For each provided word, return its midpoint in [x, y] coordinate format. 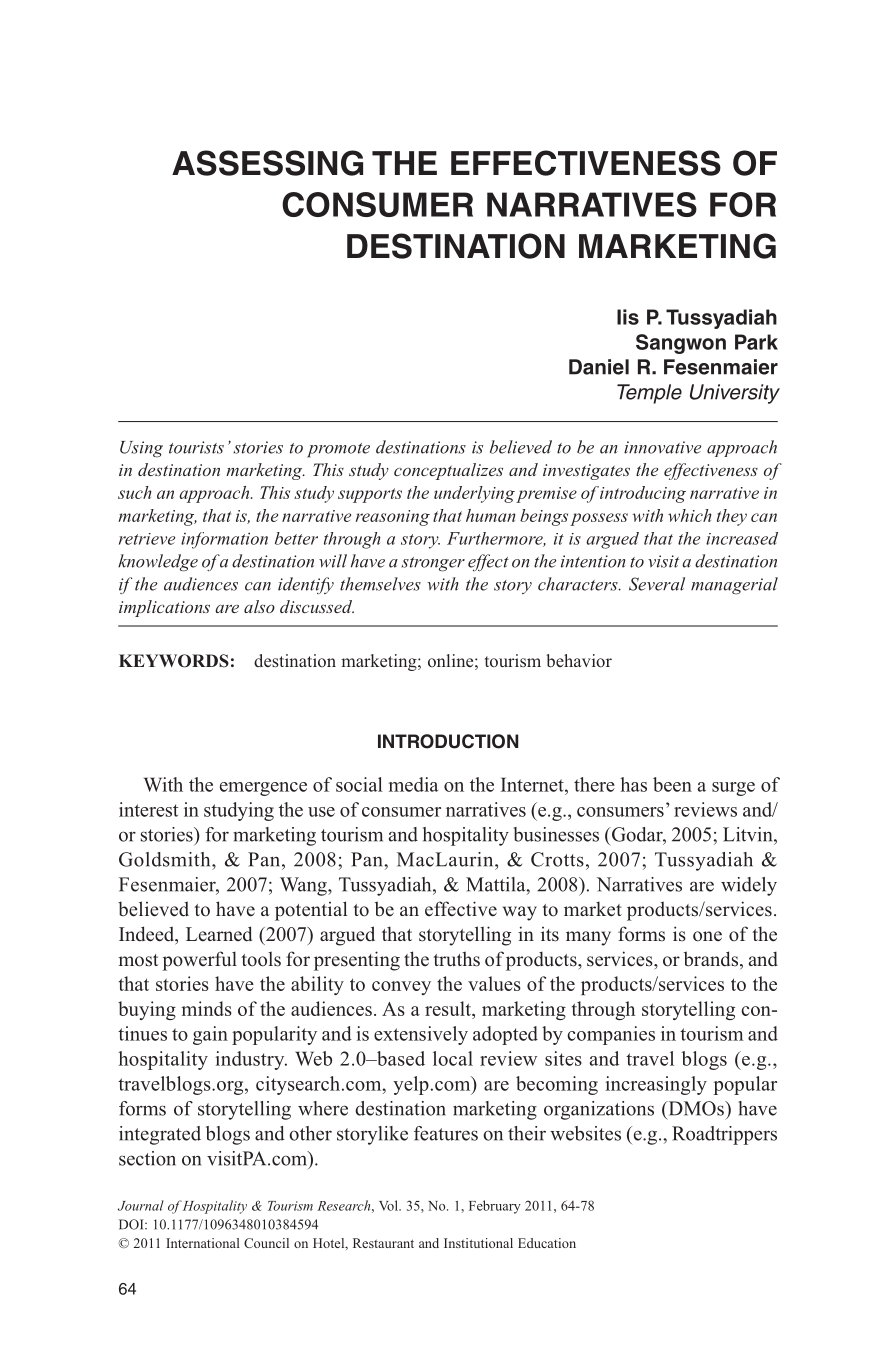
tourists [196, 447]
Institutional [478, 1243]
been [672, 784]
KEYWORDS [174, 661]
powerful [199, 961]
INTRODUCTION [448, 741]
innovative [662, 447]
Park [756, 342]
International [203, 1243]
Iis [628, 317]
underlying [474, 494]
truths [456, 959]
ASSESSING [267, 163]
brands [712, 960]
